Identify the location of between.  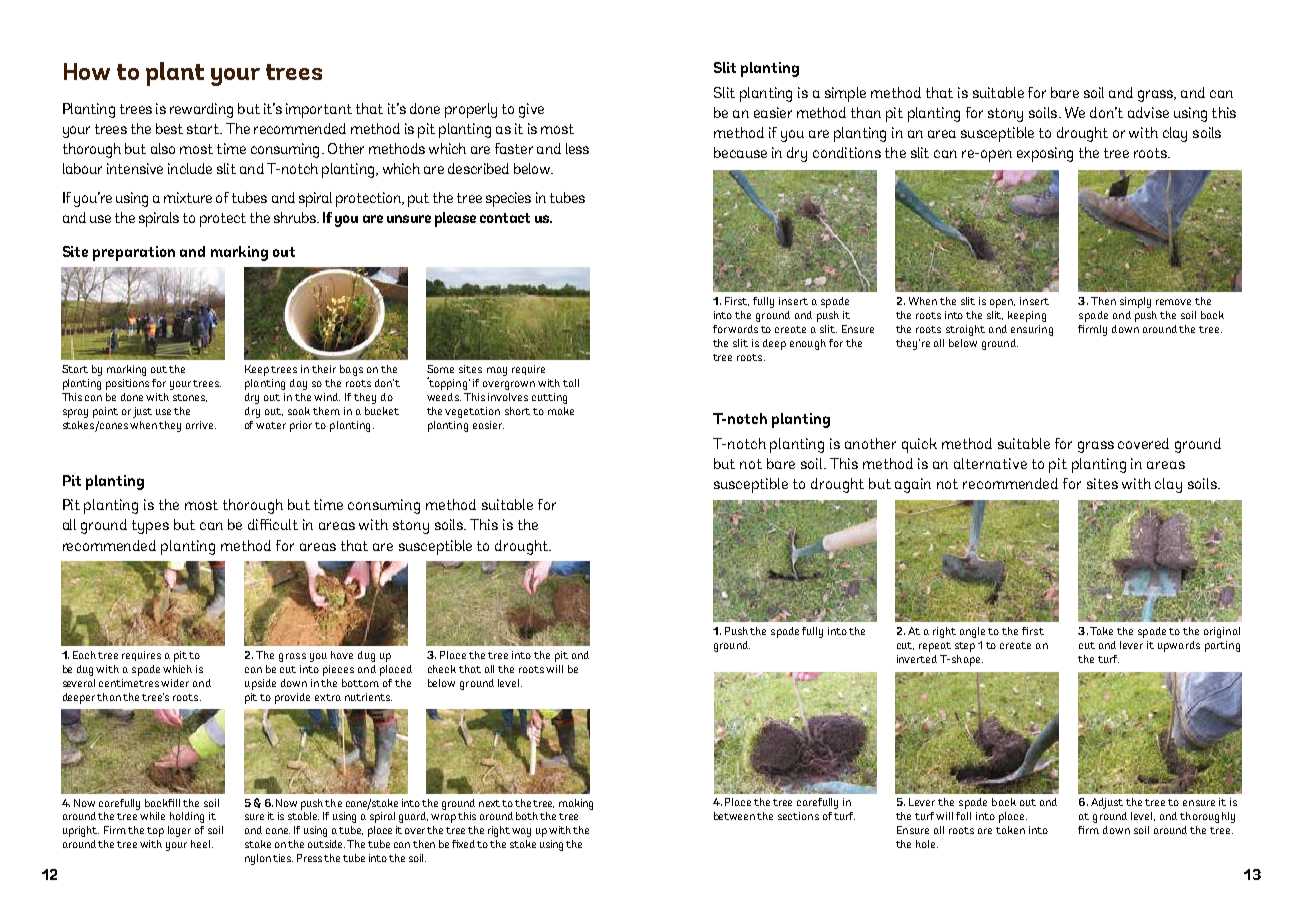
(736, 816).
